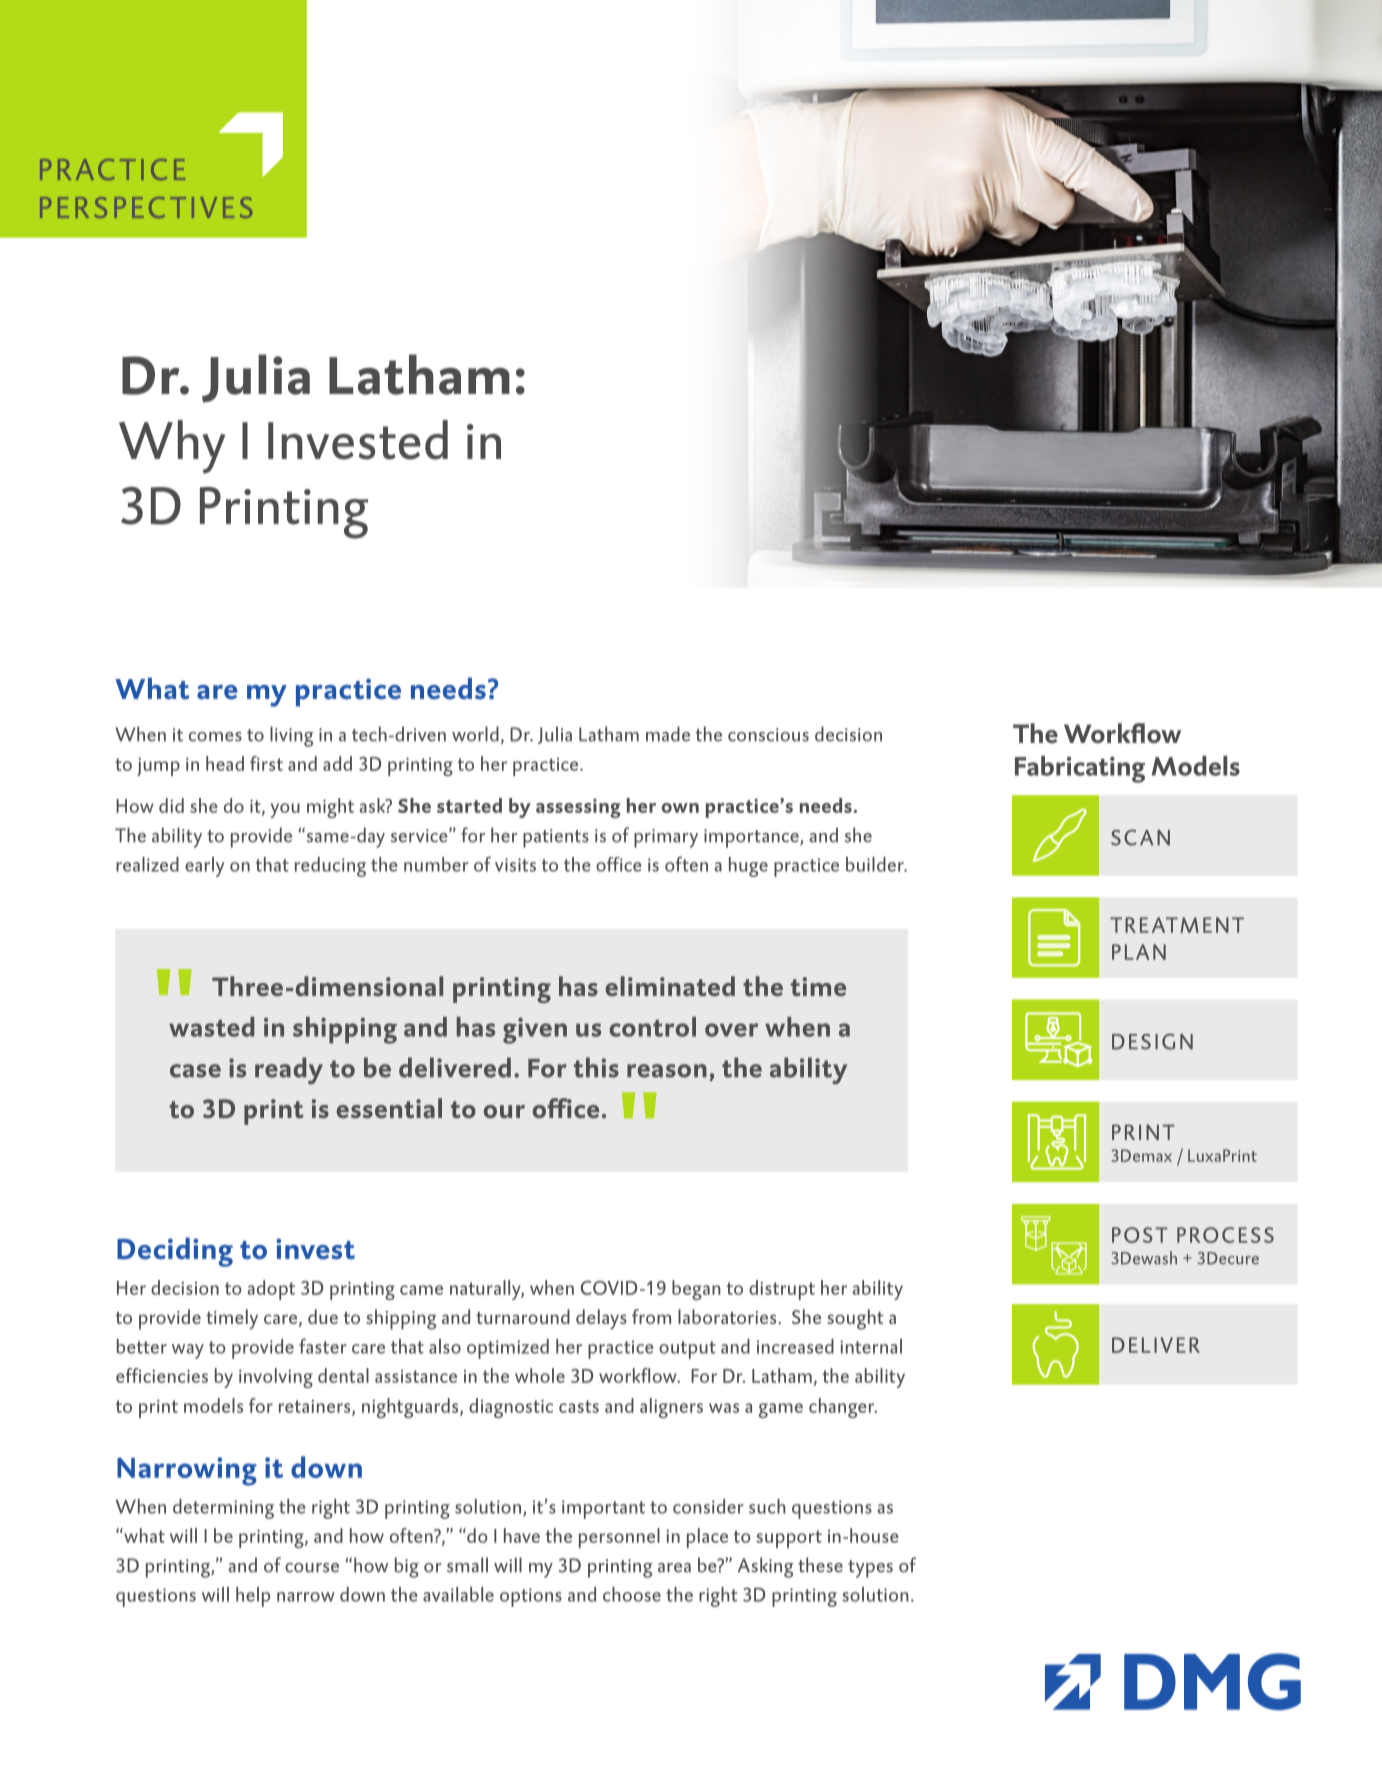 The image size is (1382, 1789). Describe the element at coordinates (285, 810) in the document. I see `you` at that location.
